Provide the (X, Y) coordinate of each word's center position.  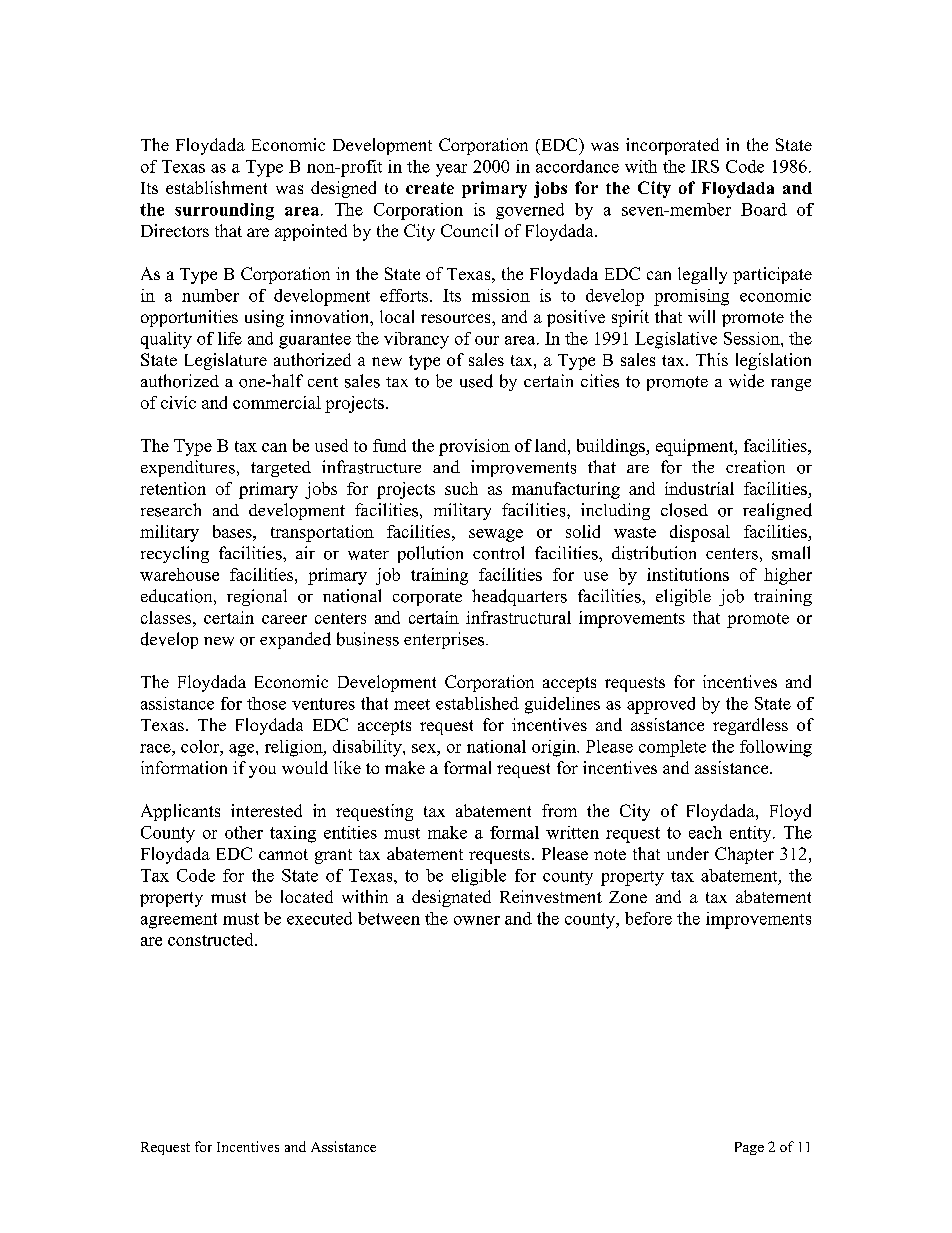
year (451, 170)
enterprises (445, 640)
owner (477, 920)
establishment (216, 187)
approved (661, 705)
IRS (705, 166)
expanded (295, 640)
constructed (212, 939)
